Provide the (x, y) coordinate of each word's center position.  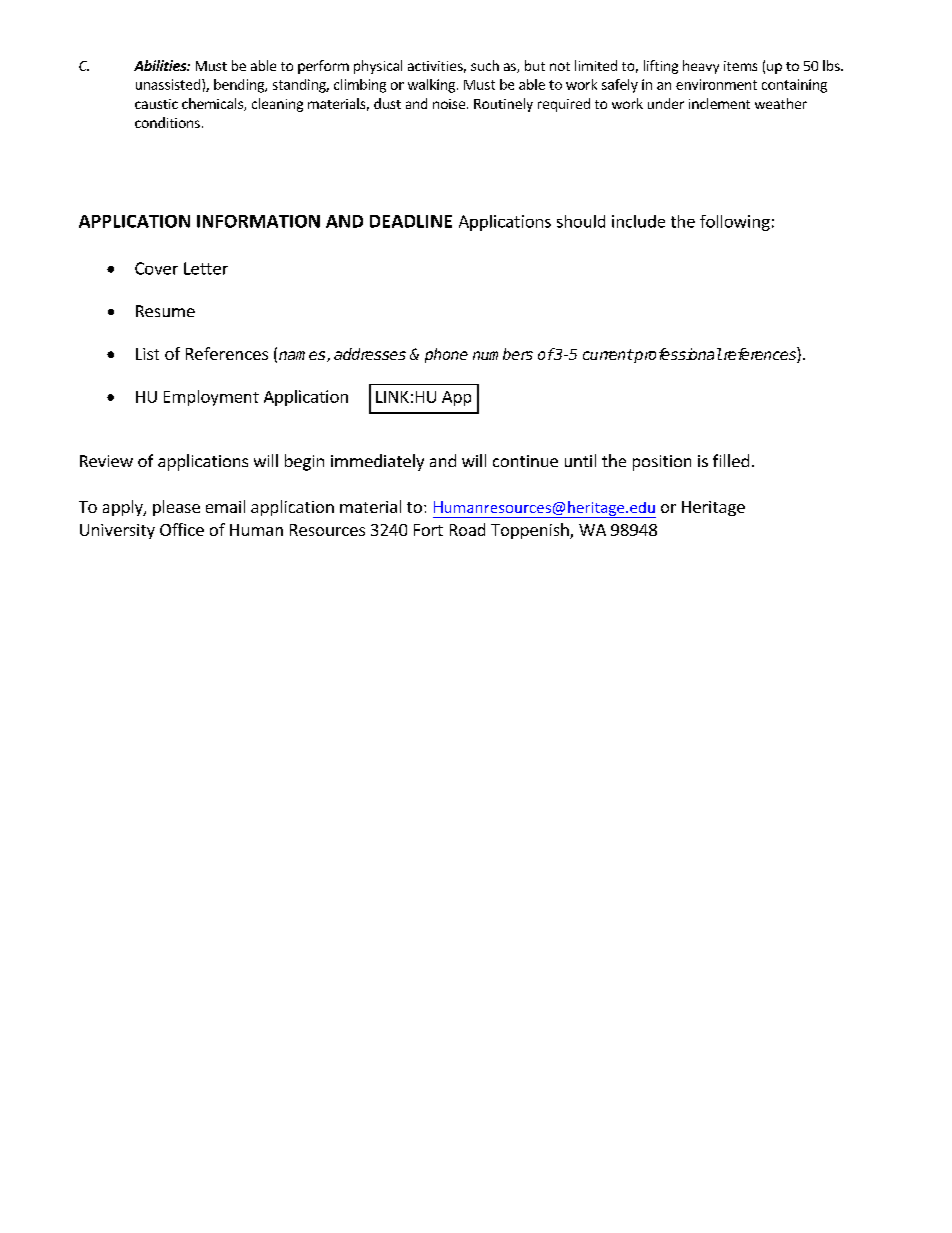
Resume (165, 311)
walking (431, 86)
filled (731, 460)
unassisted (168, 84)
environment (716, 84)
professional (677, 355)
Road (467, 529)
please (176, 508)
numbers (503, 354)
